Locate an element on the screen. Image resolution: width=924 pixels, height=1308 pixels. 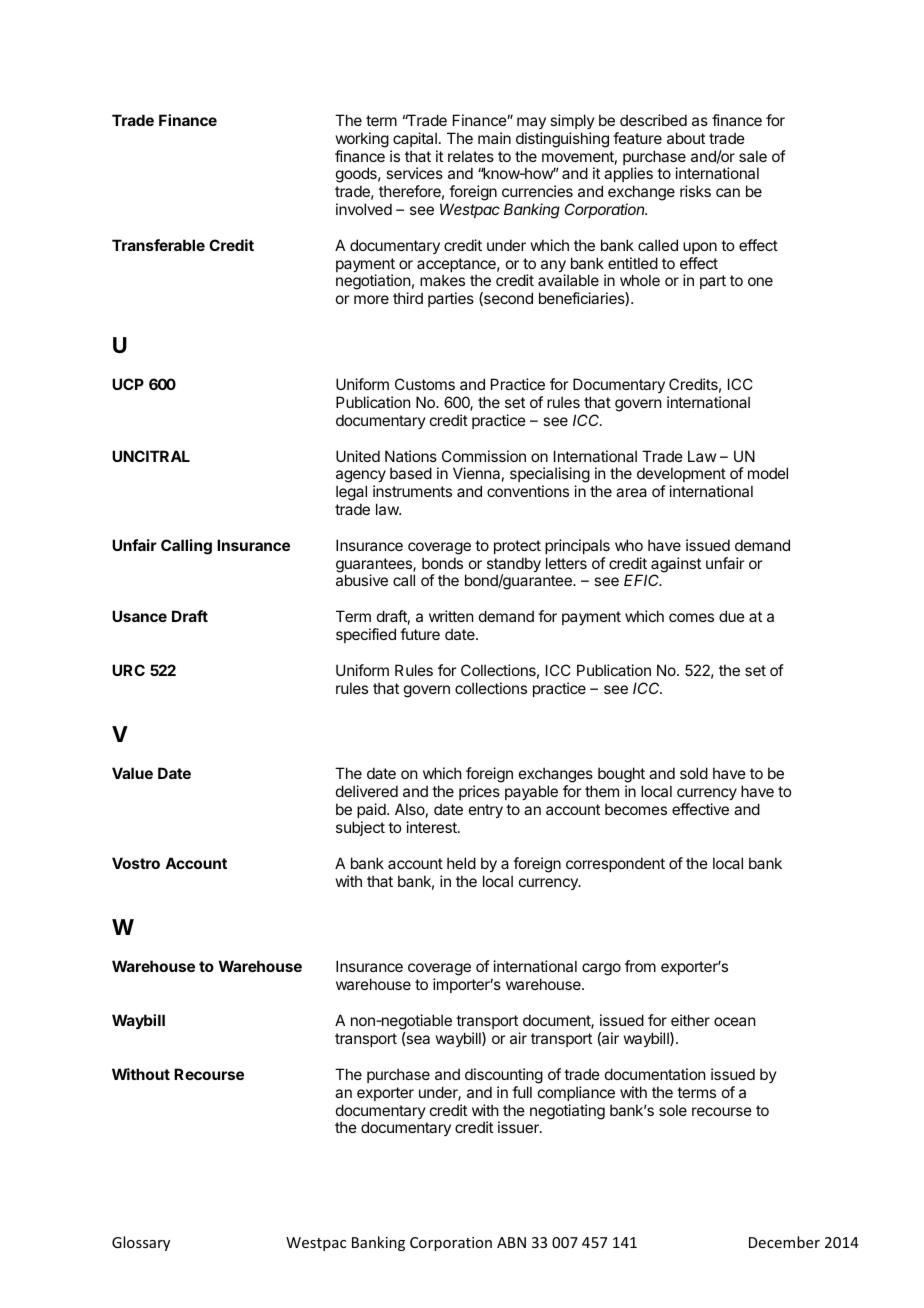
ABN is located at coordinates (511, 1242).
